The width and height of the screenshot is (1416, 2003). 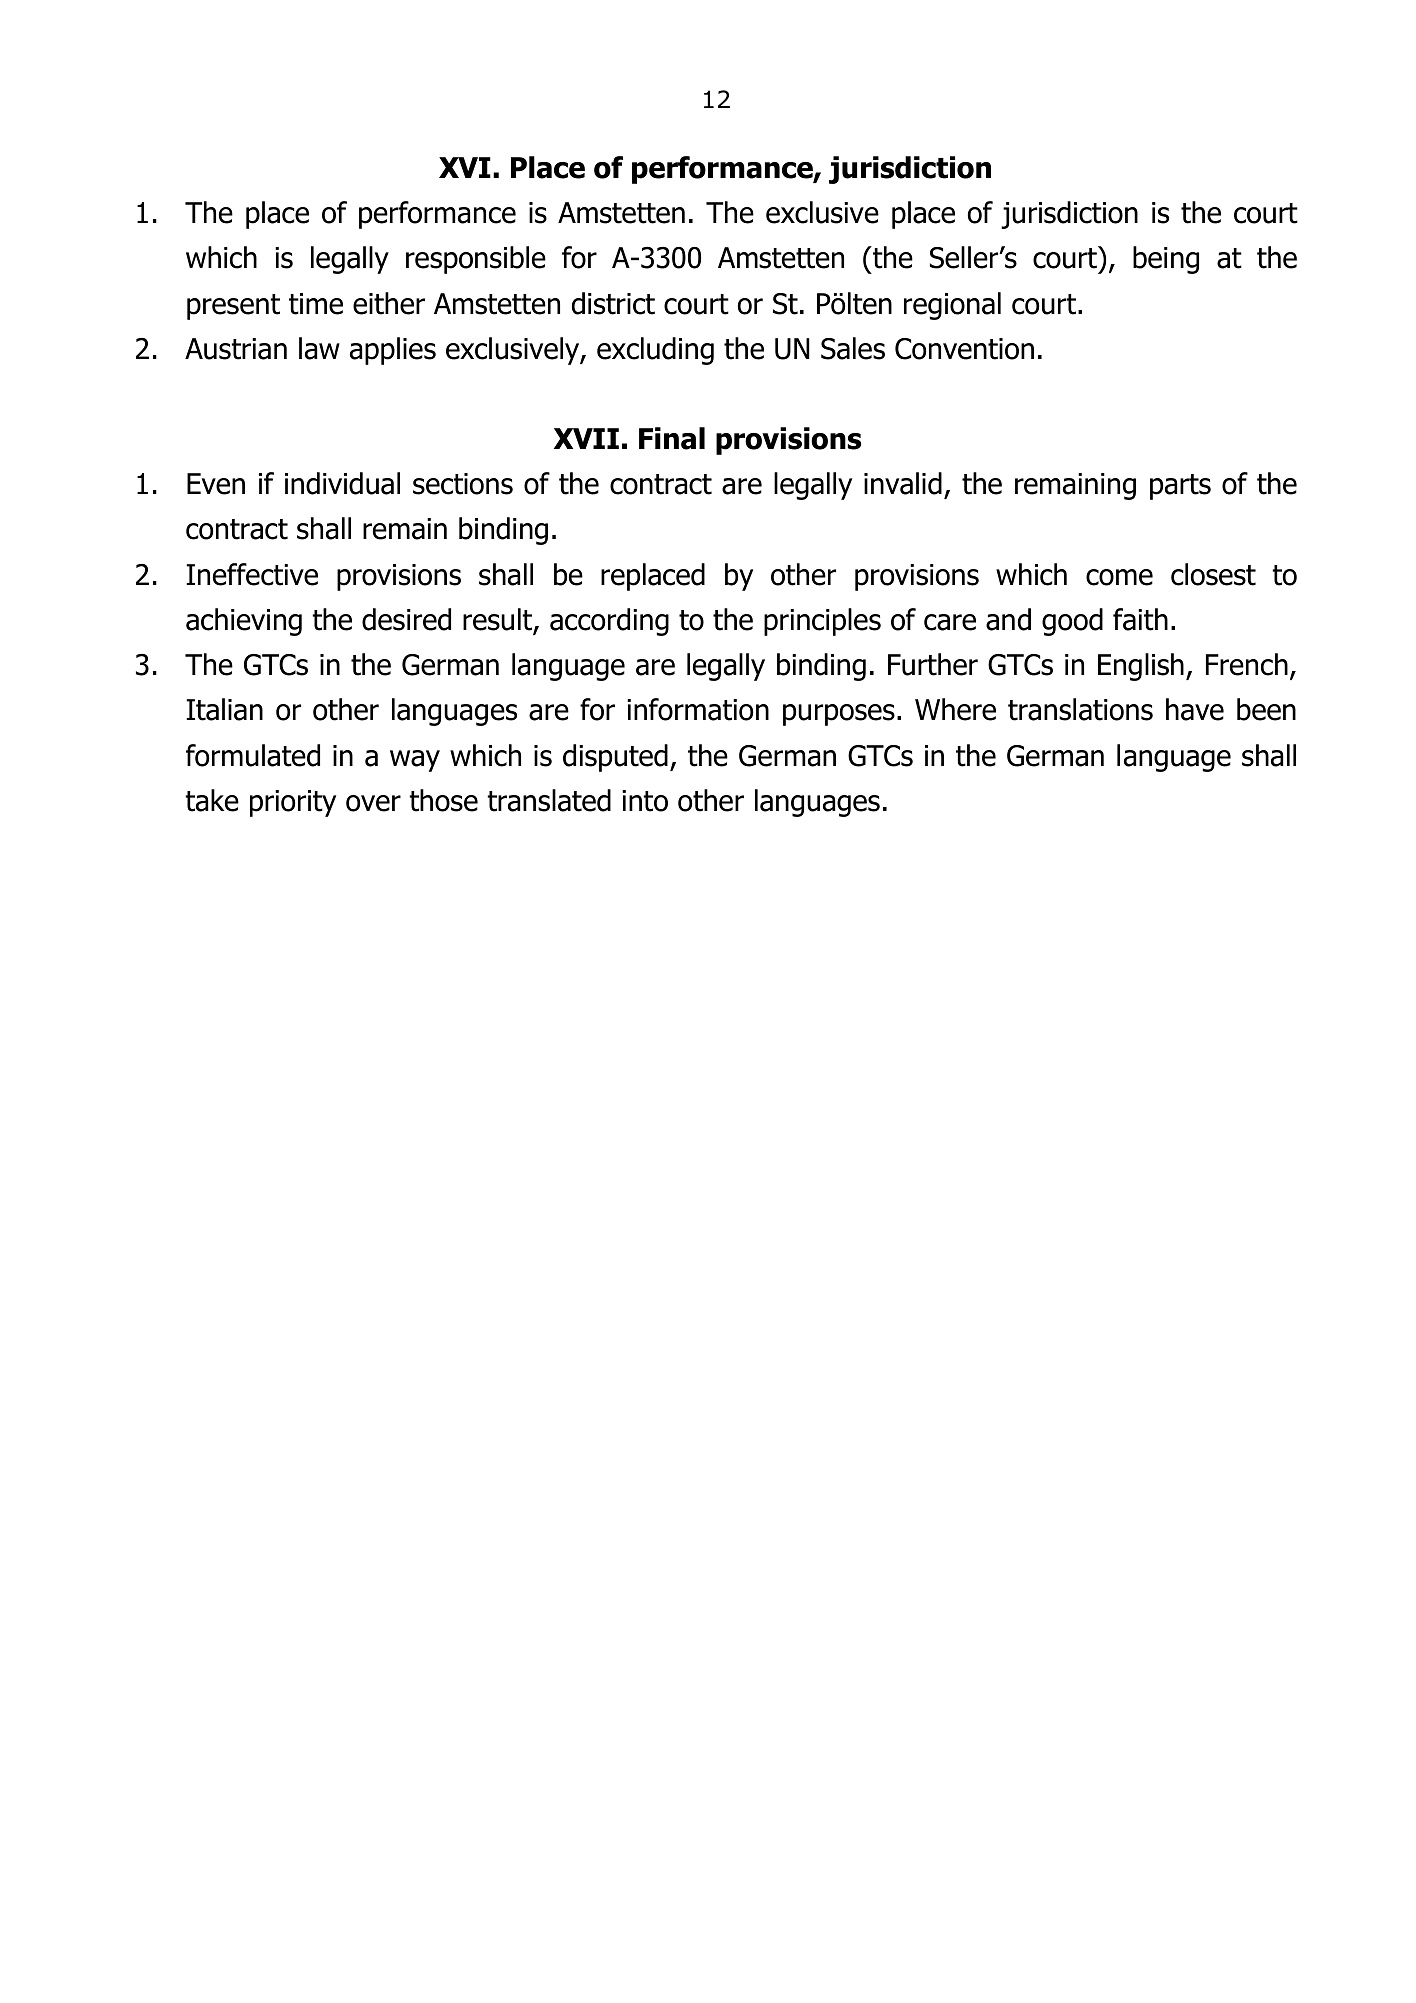 What do you see at coordinates (252, 574) in the screenshot?
I see `Ineffective` at bounding box center [252, 574].
